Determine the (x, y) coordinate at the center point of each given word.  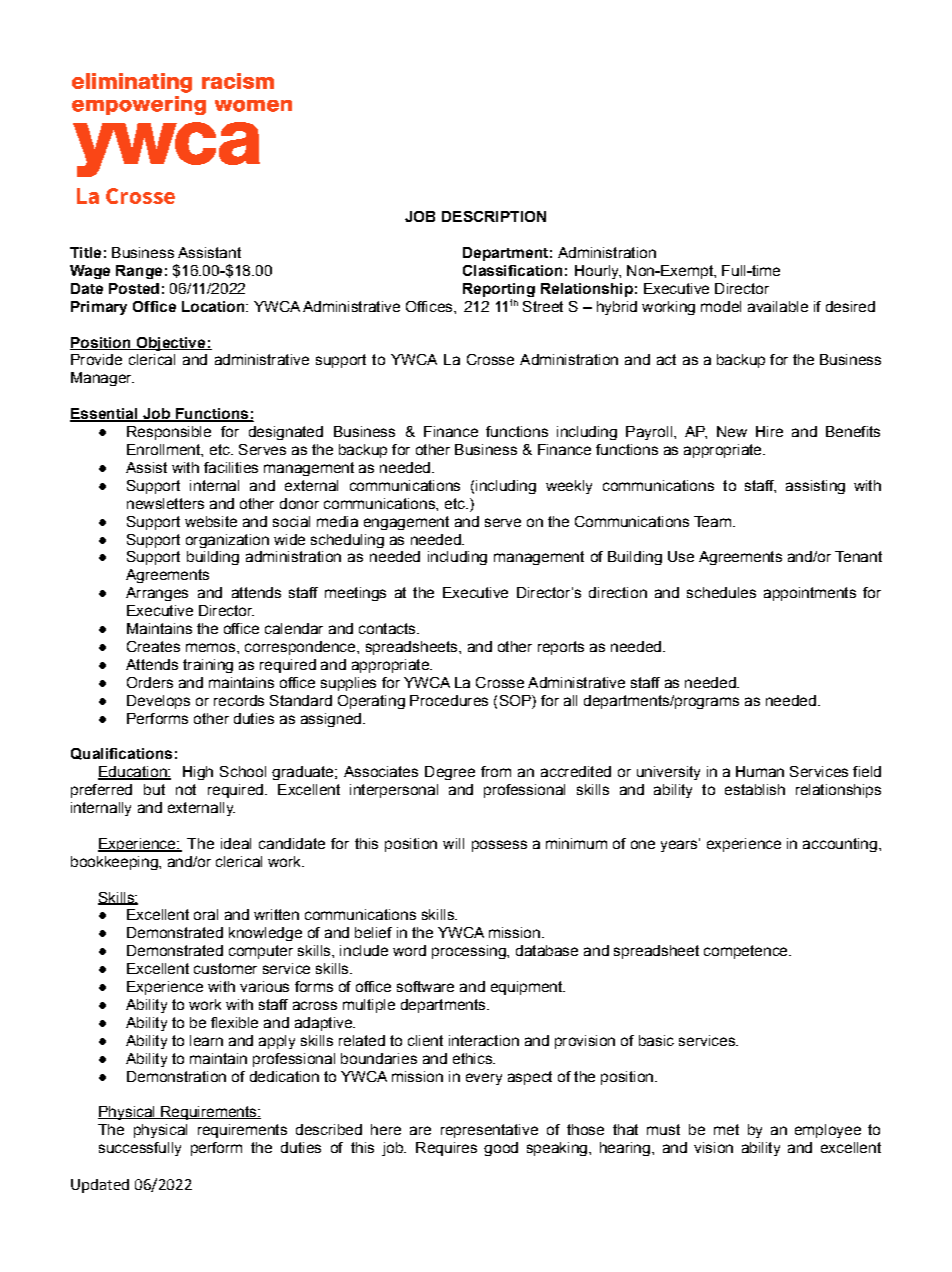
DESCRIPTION (494, 216)
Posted (134, 288)
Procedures (449, 700)
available (778, 306)
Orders (150, 682)
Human (760, 771)
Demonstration (176, 1076)
